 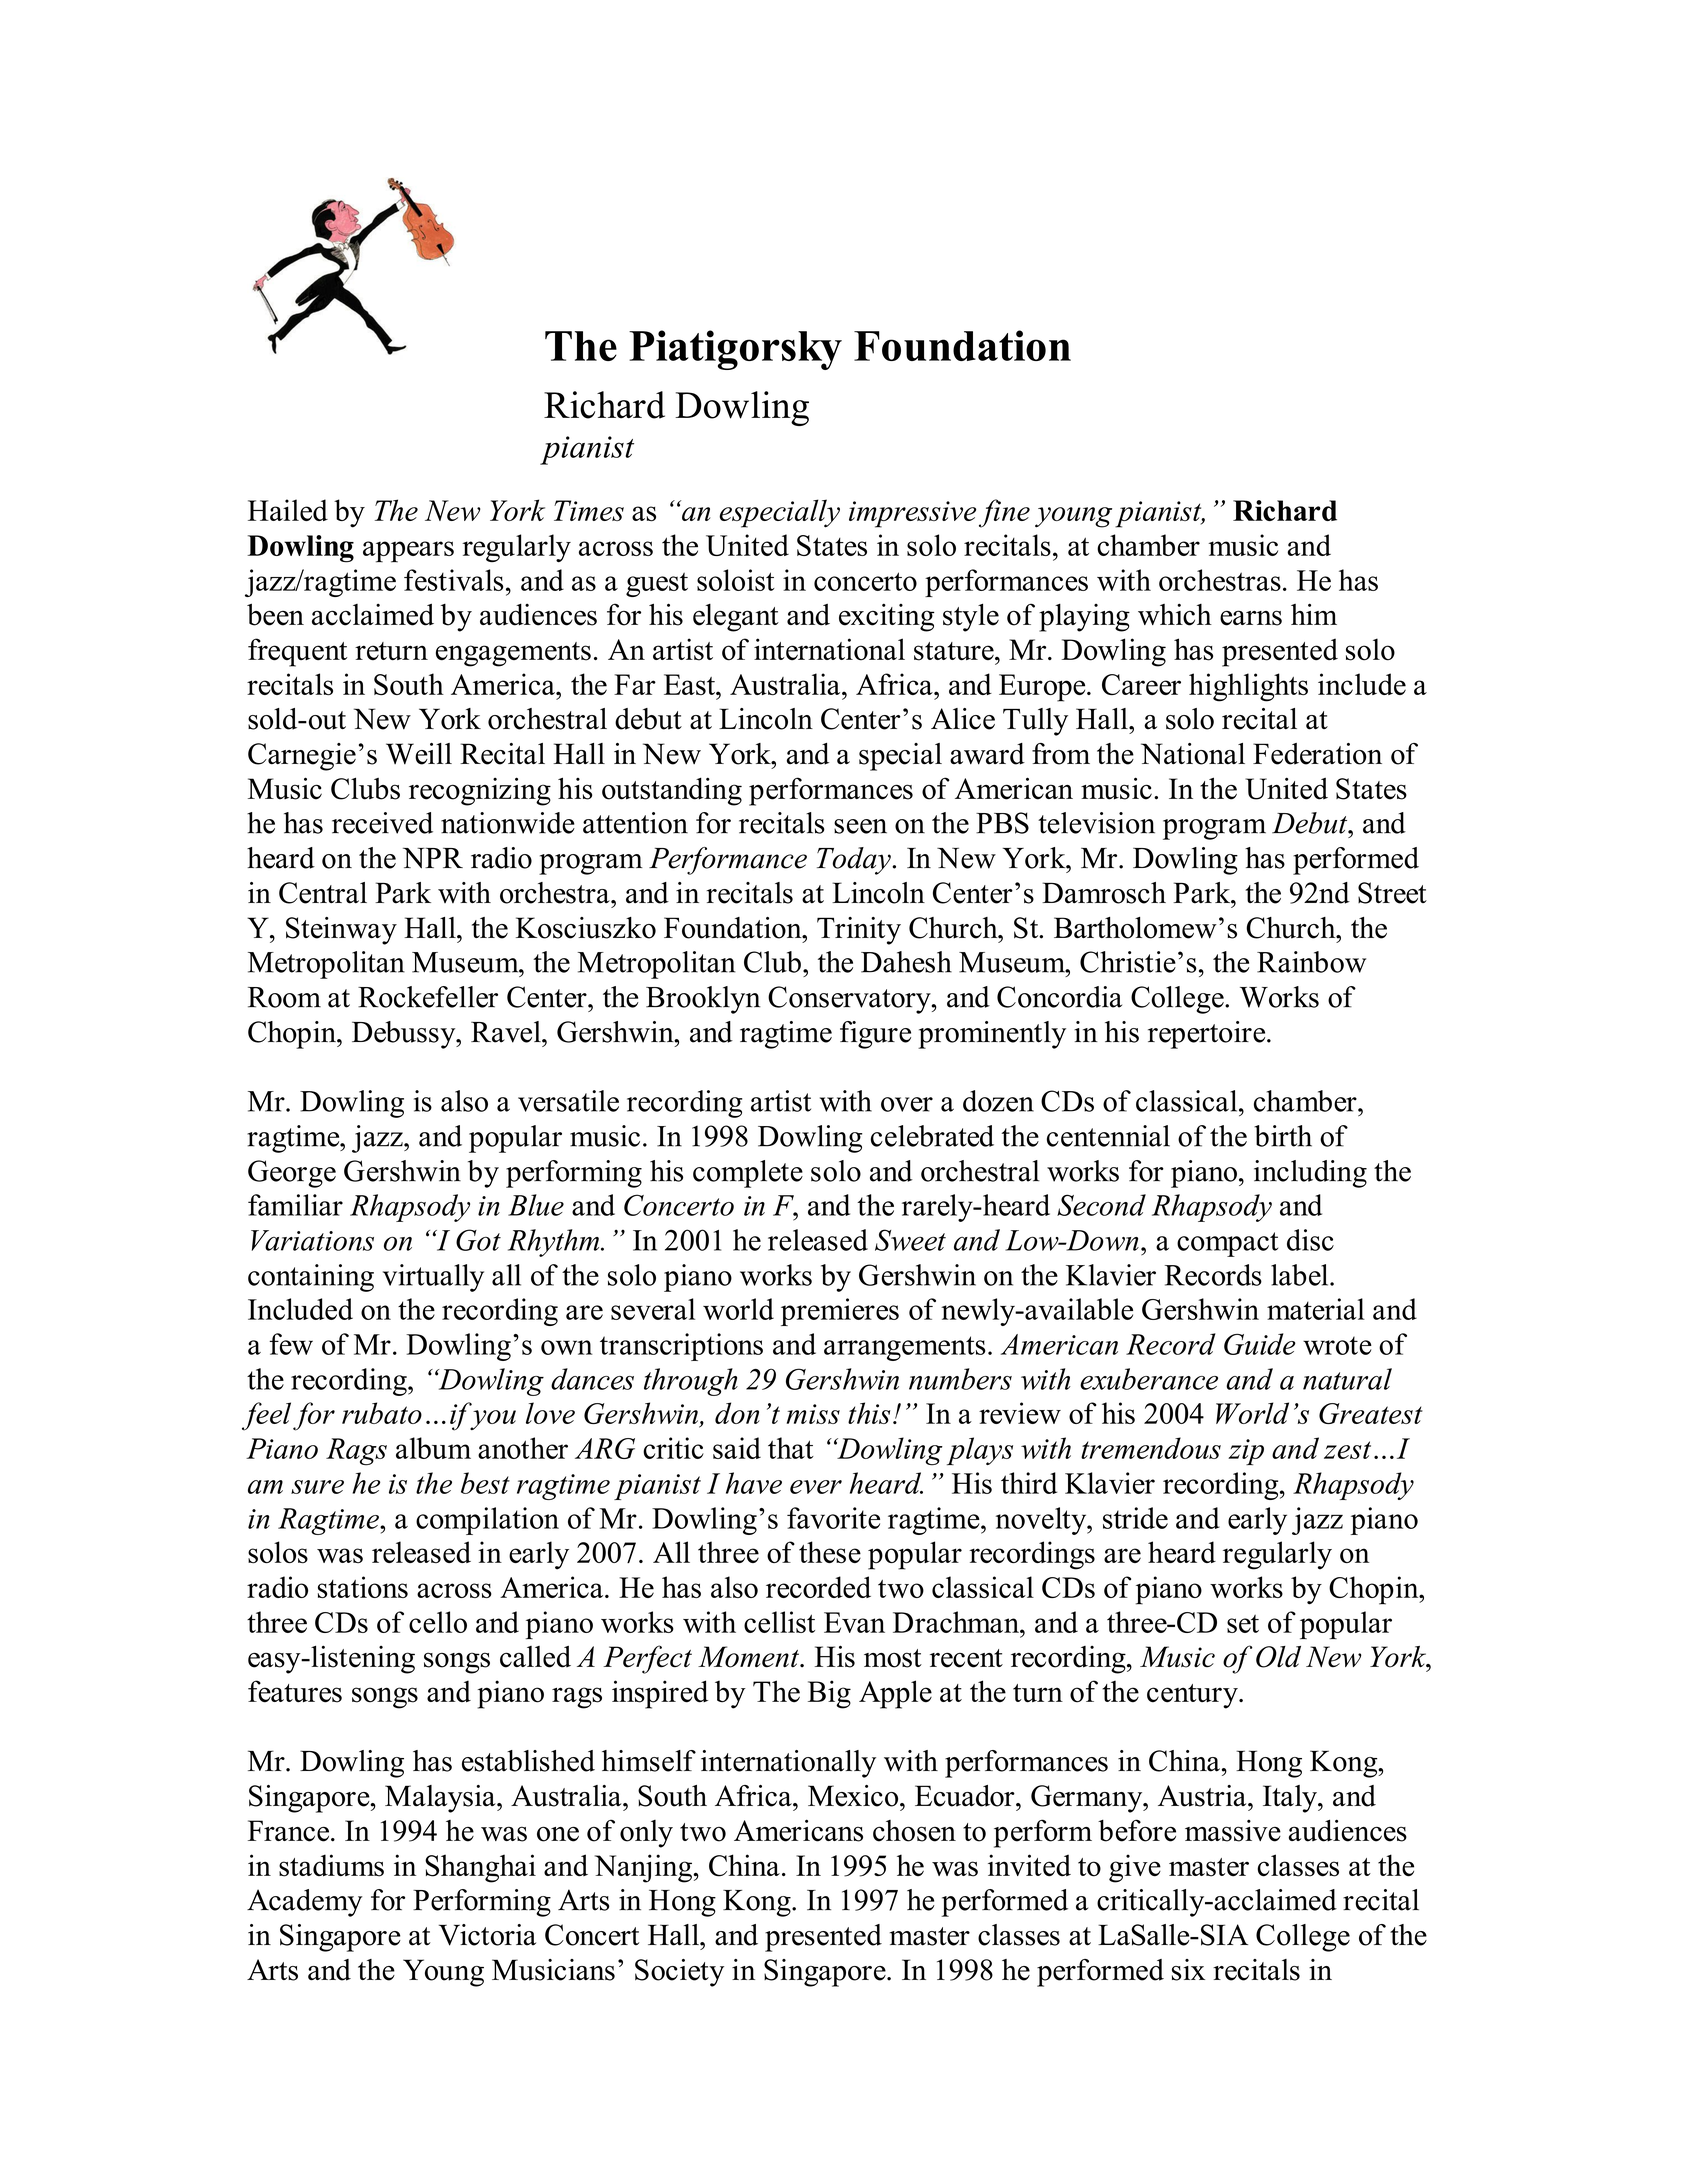 I want to click on miss, so click(x=813, y=1414).
